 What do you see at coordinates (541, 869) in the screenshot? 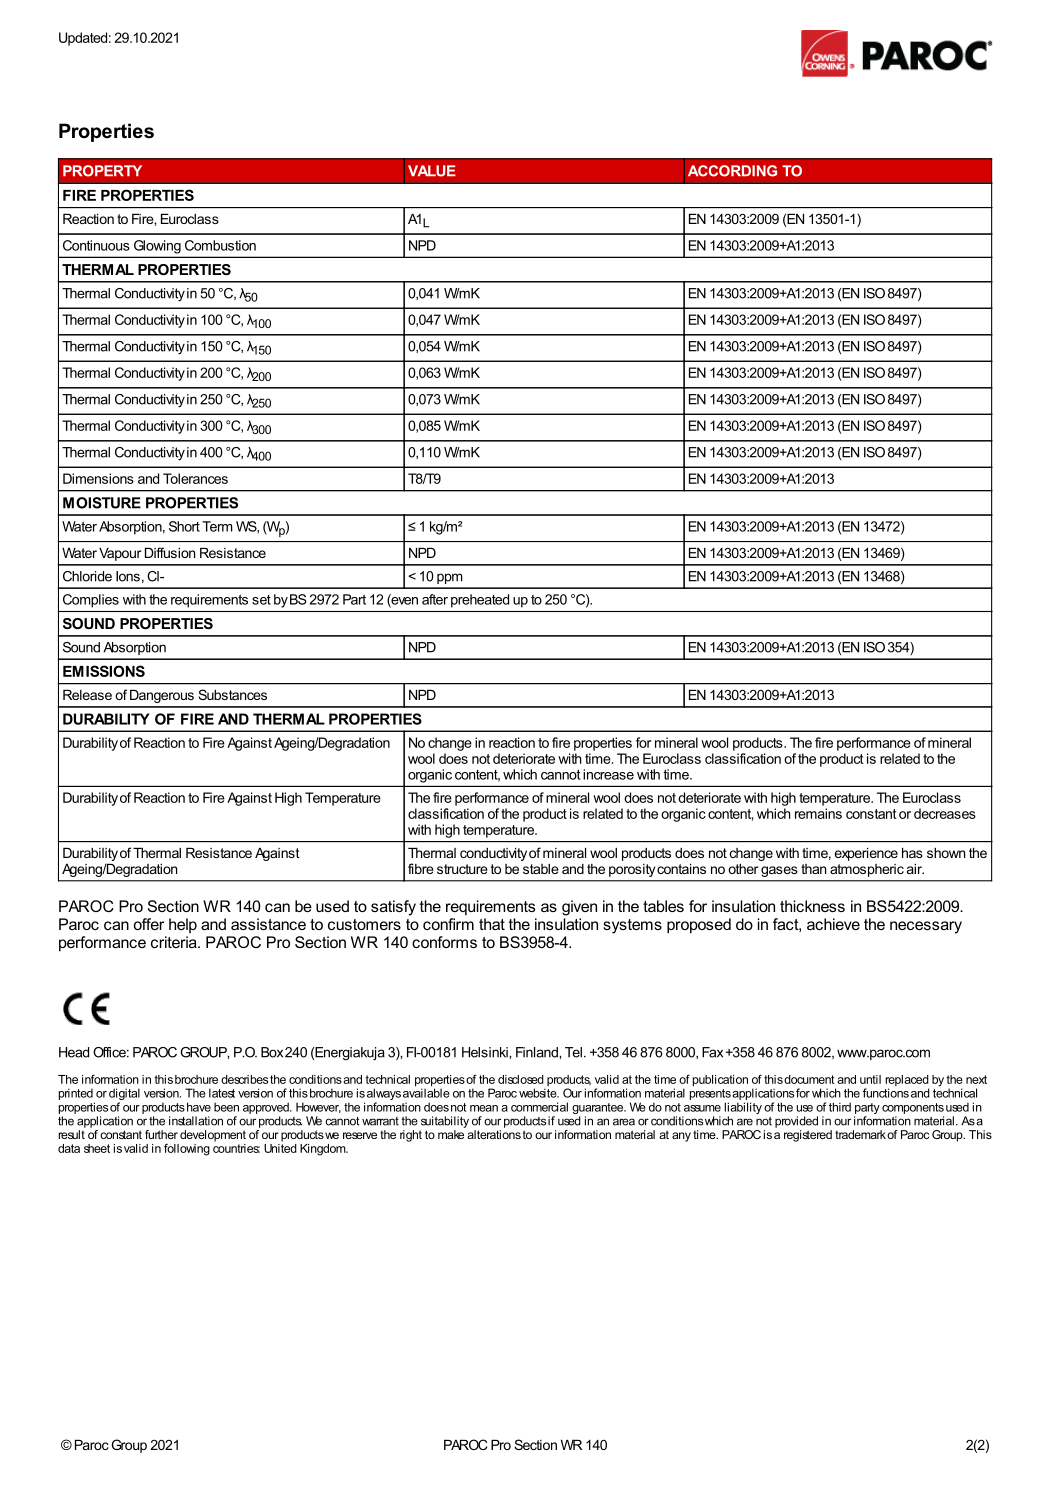
I see `stable` at bounding box center [541, 869].
